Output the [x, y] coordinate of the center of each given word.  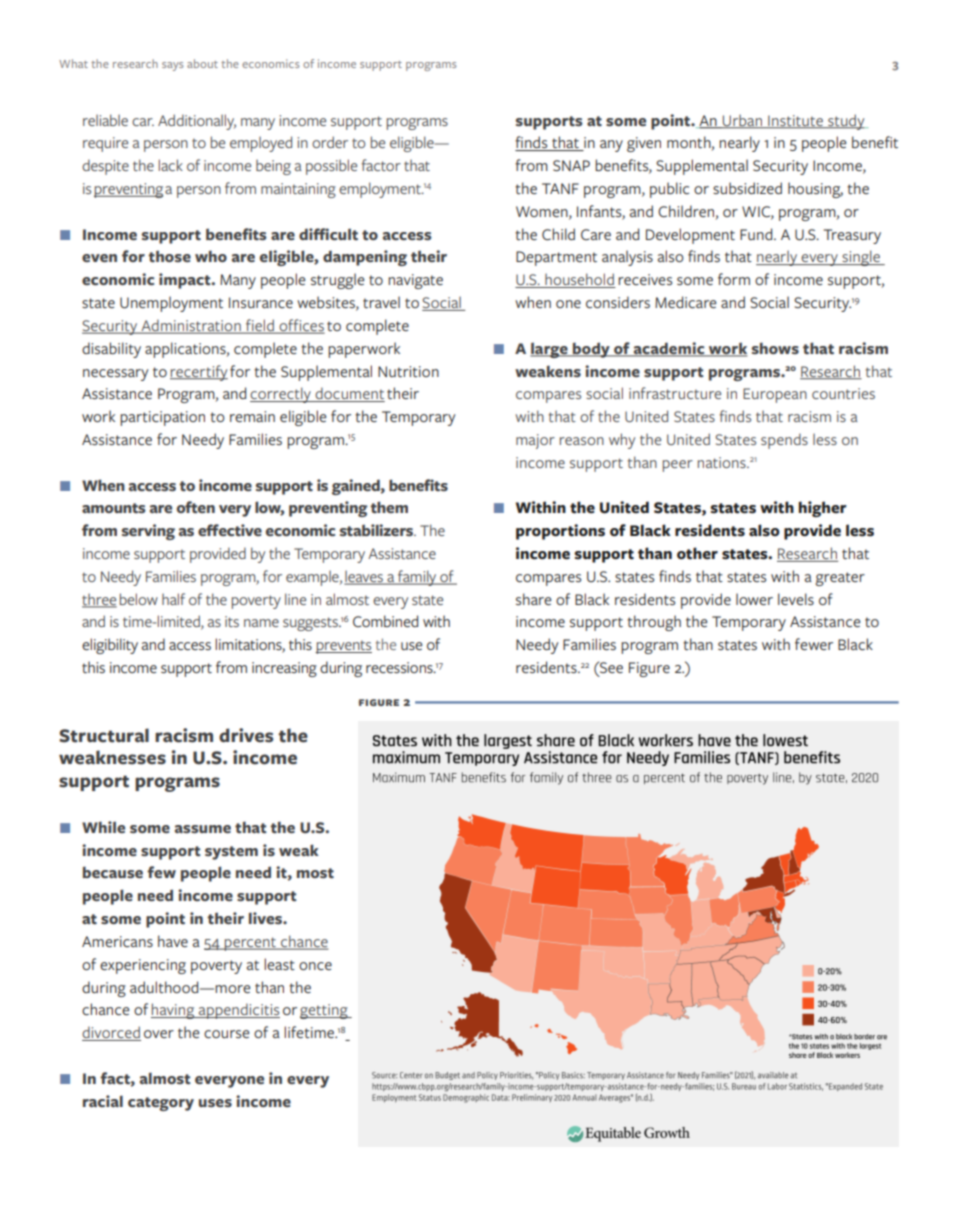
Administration [191, 326]
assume [203, 829]
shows [775, 348]
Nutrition [408, 372]
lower [754, 599]
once [315, 966]
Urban [742, 121]
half [173, 599]
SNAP [571, 165]
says [172, 66]
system [231, 853]
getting [325, 1011]
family [417, 578]
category [161, 1104]
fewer [814, 644]
